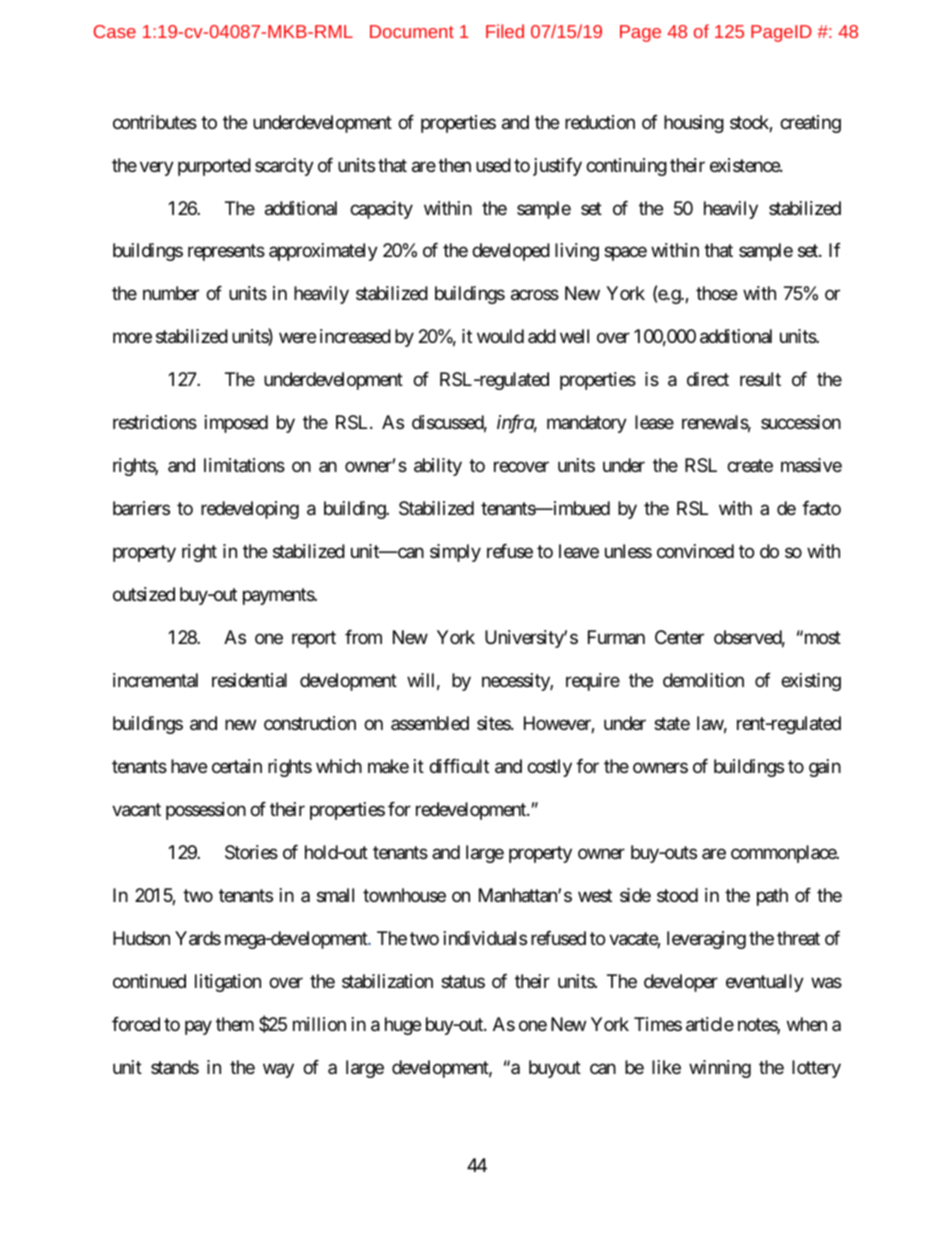 Image resolution: width=952 pixels, height=1233 pixels. I want to click on imposed, so click(236, 424).
